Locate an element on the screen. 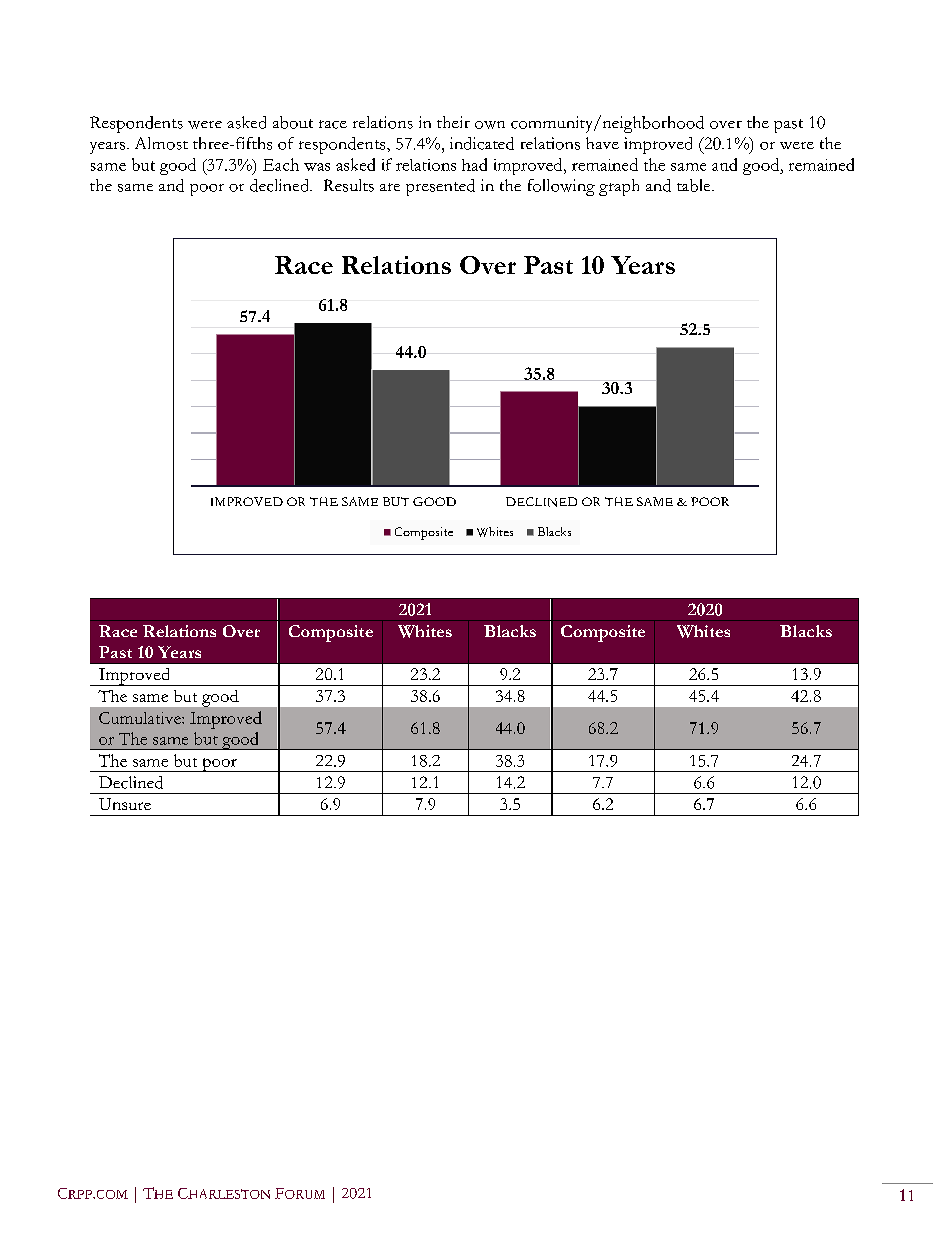  have is located at coordinates (602, 143).
